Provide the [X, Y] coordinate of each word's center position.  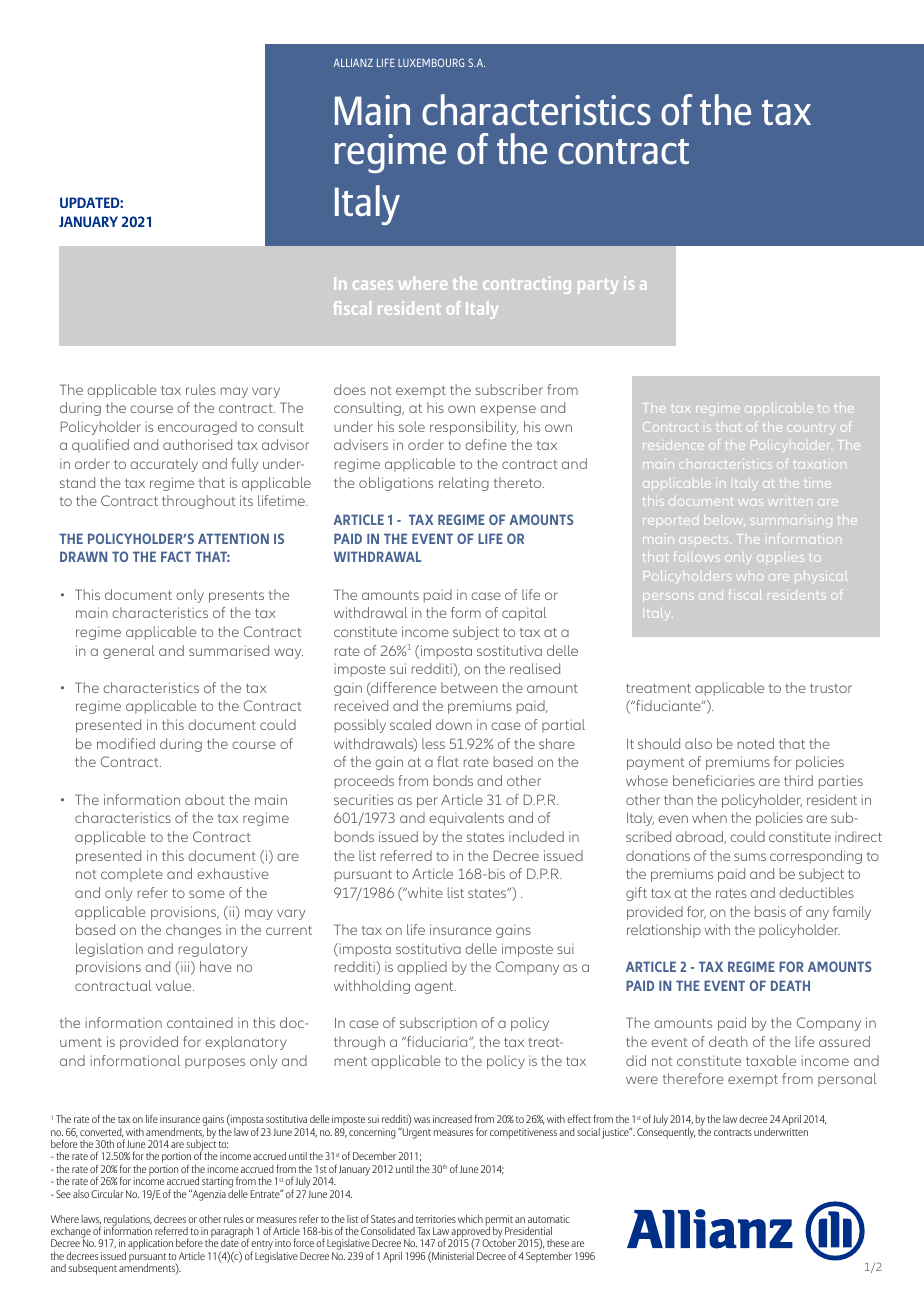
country [810, 428]
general [129, 652]
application [150, 1244]
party [598, 286]
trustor [831, 688]
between [469, 687]
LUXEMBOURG [431, 62]
